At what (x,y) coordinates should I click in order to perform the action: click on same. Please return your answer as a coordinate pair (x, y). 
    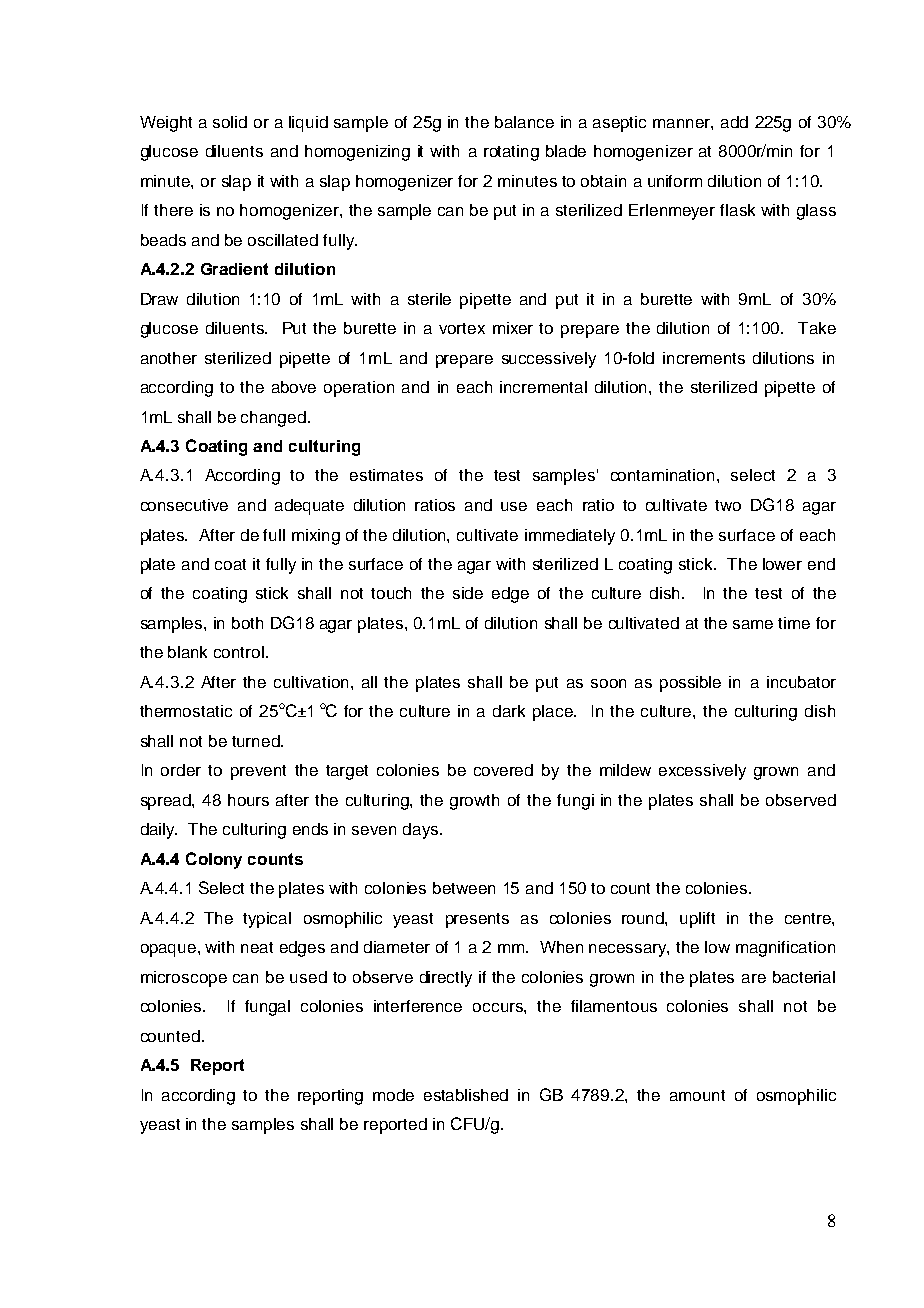
    Looking at the image, I should click on (753, 624).
